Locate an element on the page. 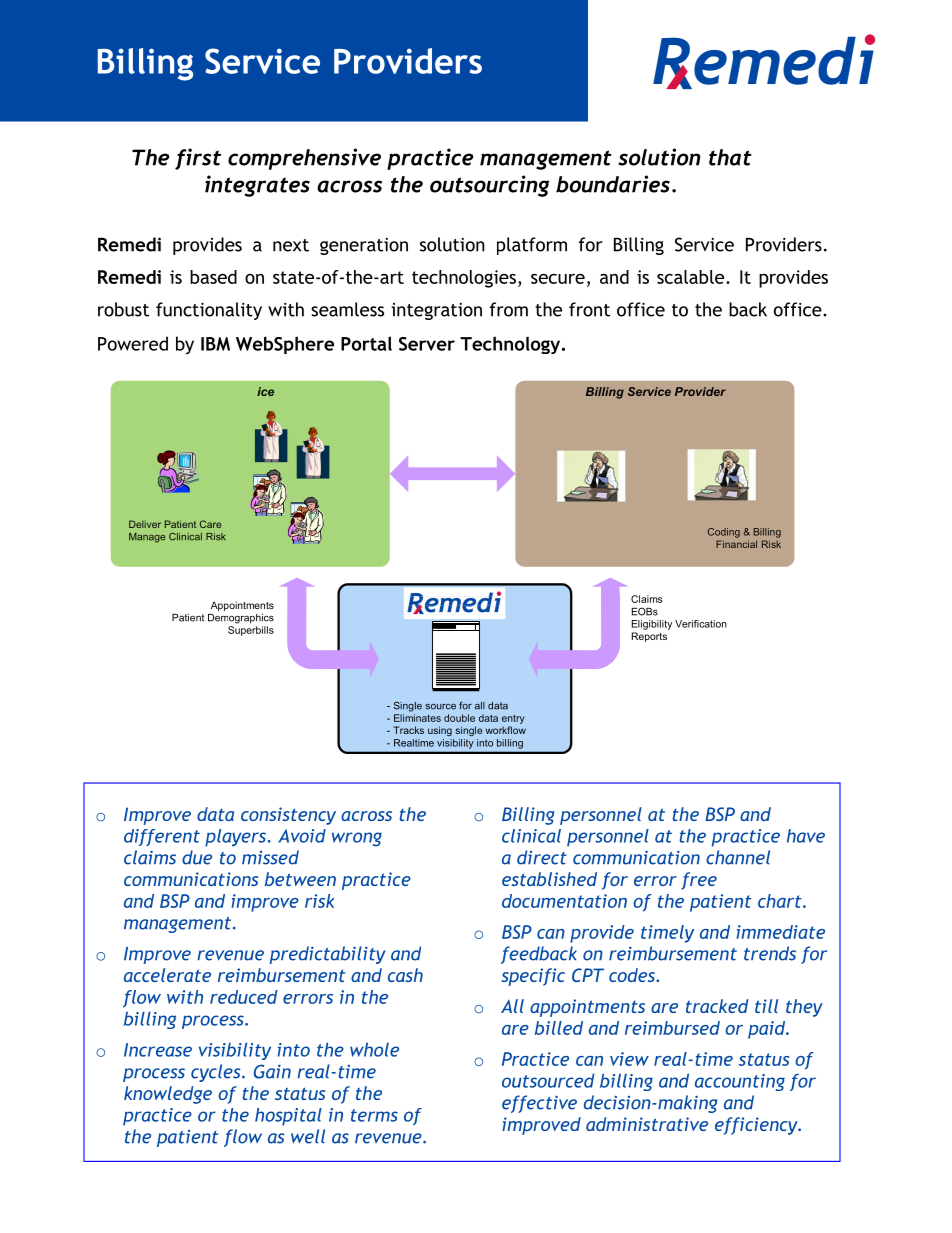 The image size is (952, 1233). outsourcing is located at coordinates (489, 186).
